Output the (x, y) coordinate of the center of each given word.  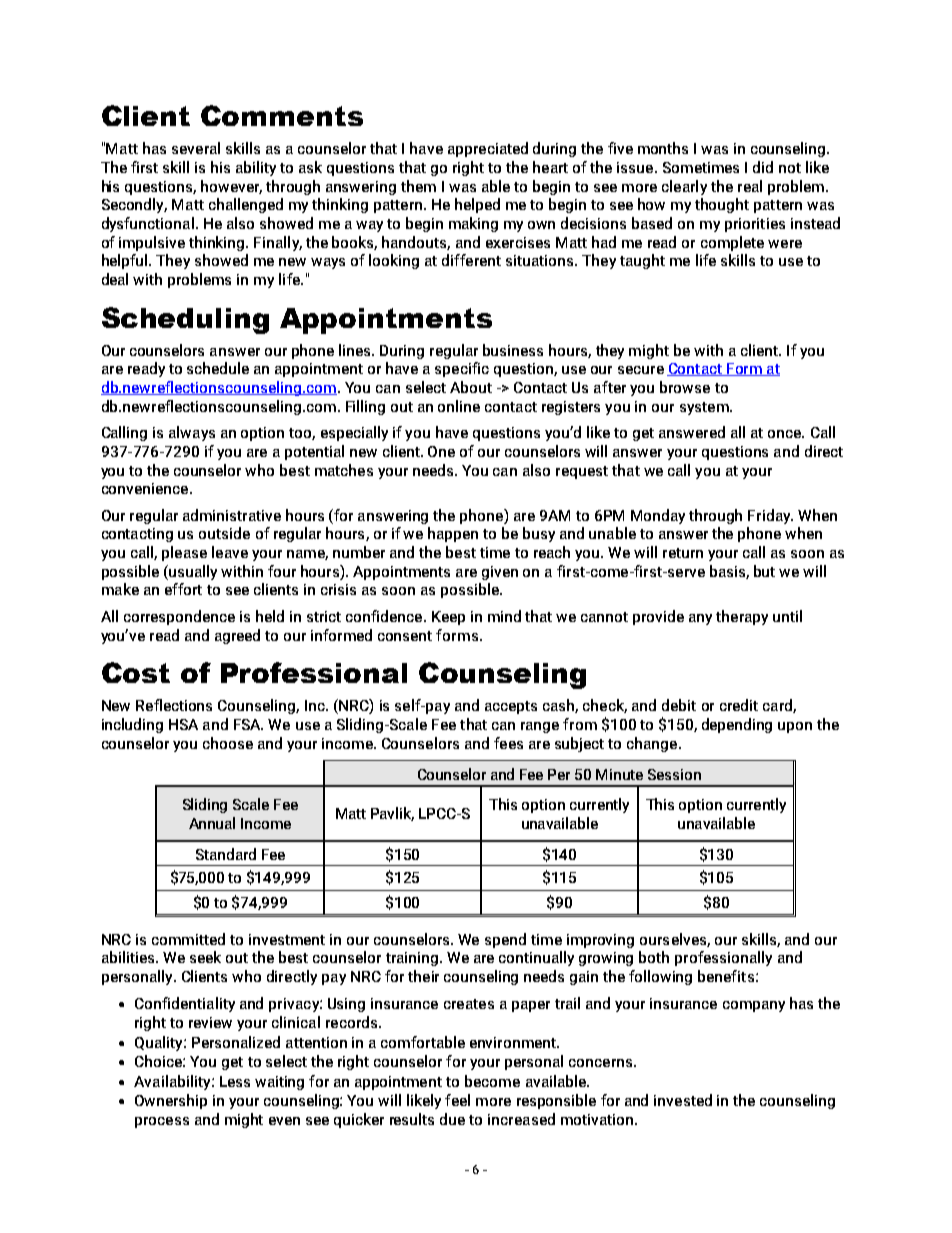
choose (228, 743)
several (196, 148)
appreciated (488, 149)
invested (683, 1100)
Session (674, 774)
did (763, 167)
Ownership (171, 1101)
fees (508, 743)
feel (457, 1100)
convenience (145, 488)
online (459, 406)
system (705, 408)
